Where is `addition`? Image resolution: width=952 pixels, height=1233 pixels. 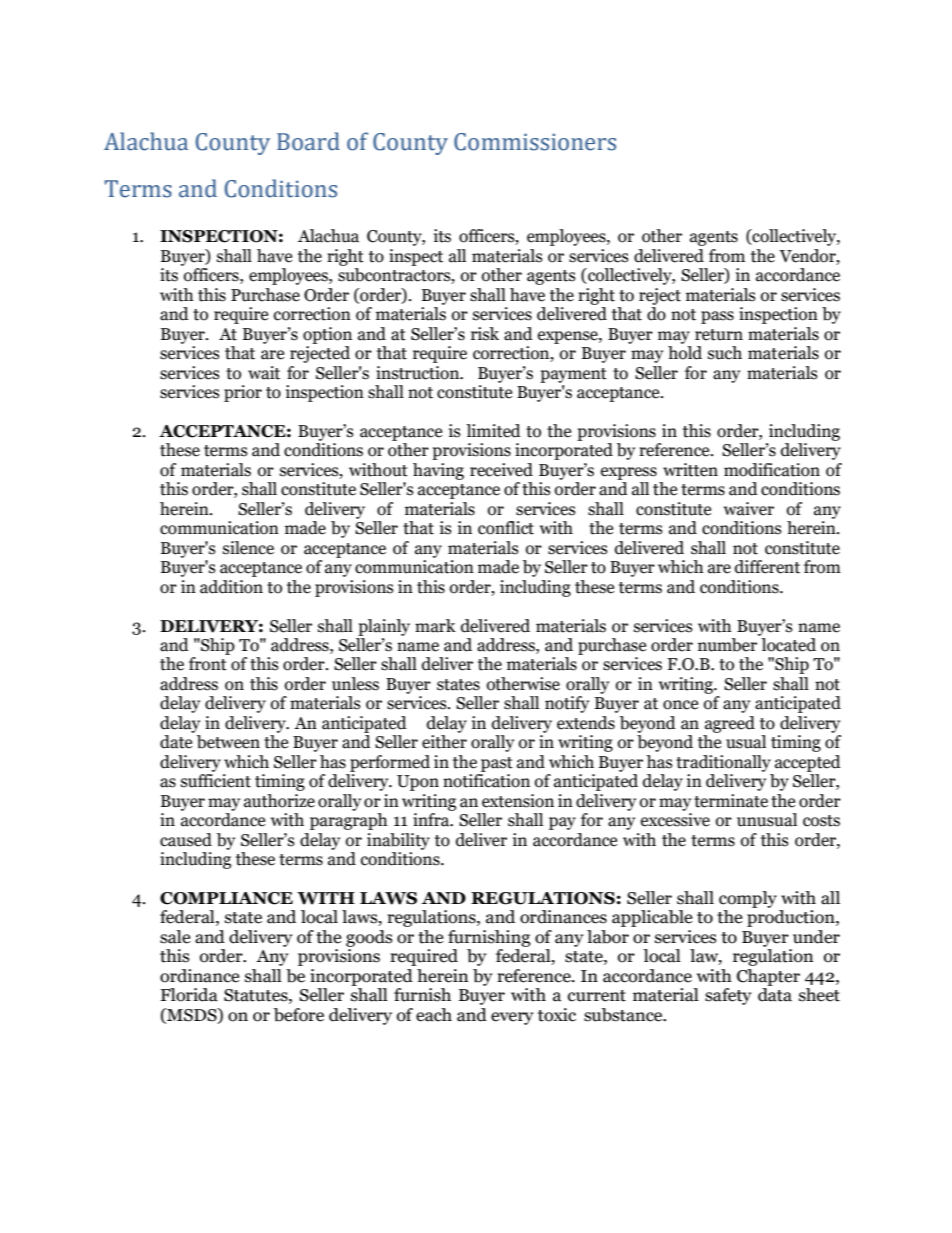
addition is located at coordinates (231, 587).
